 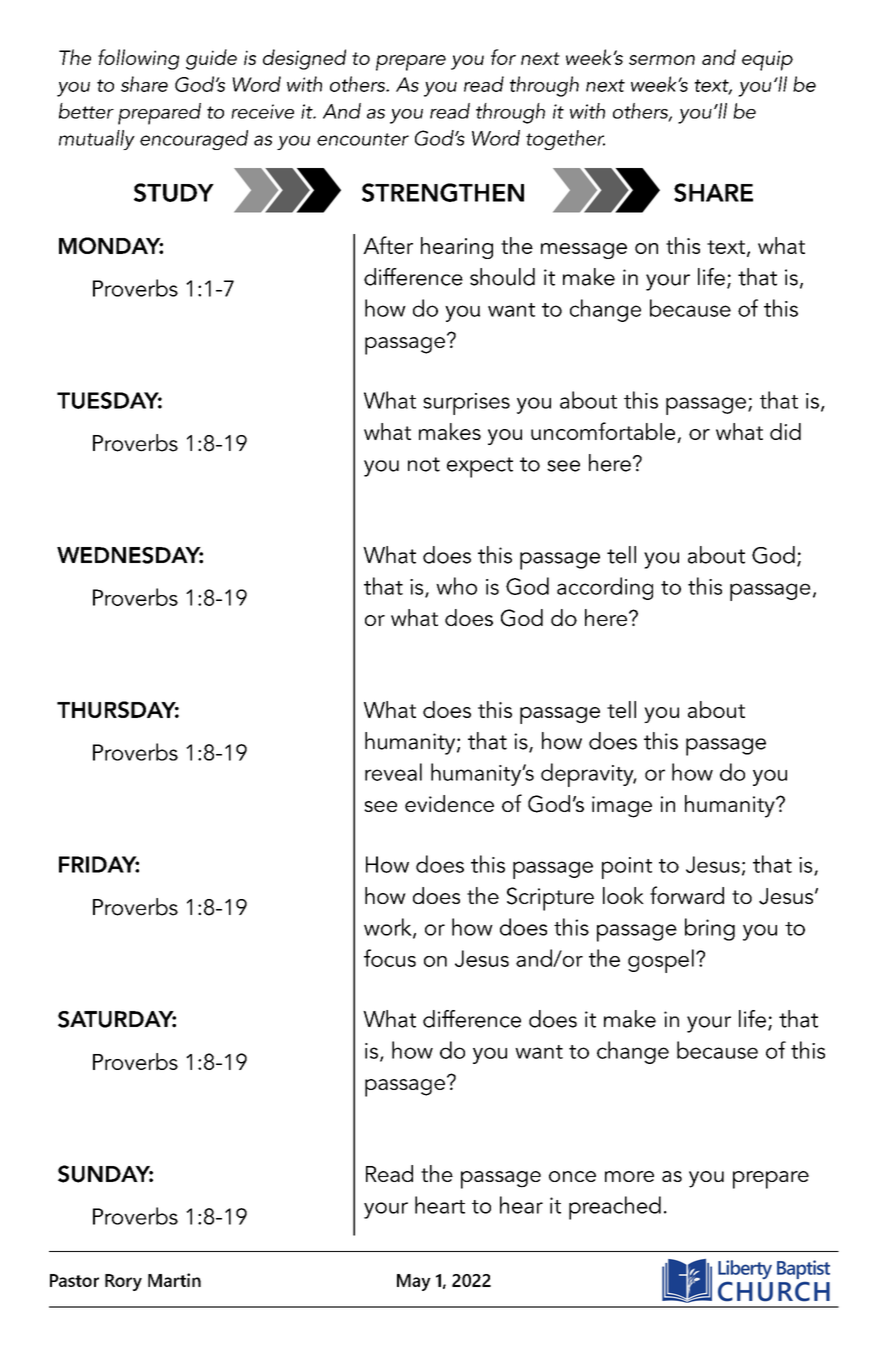 I want to click on reveal, so click(x=393, y=772).
